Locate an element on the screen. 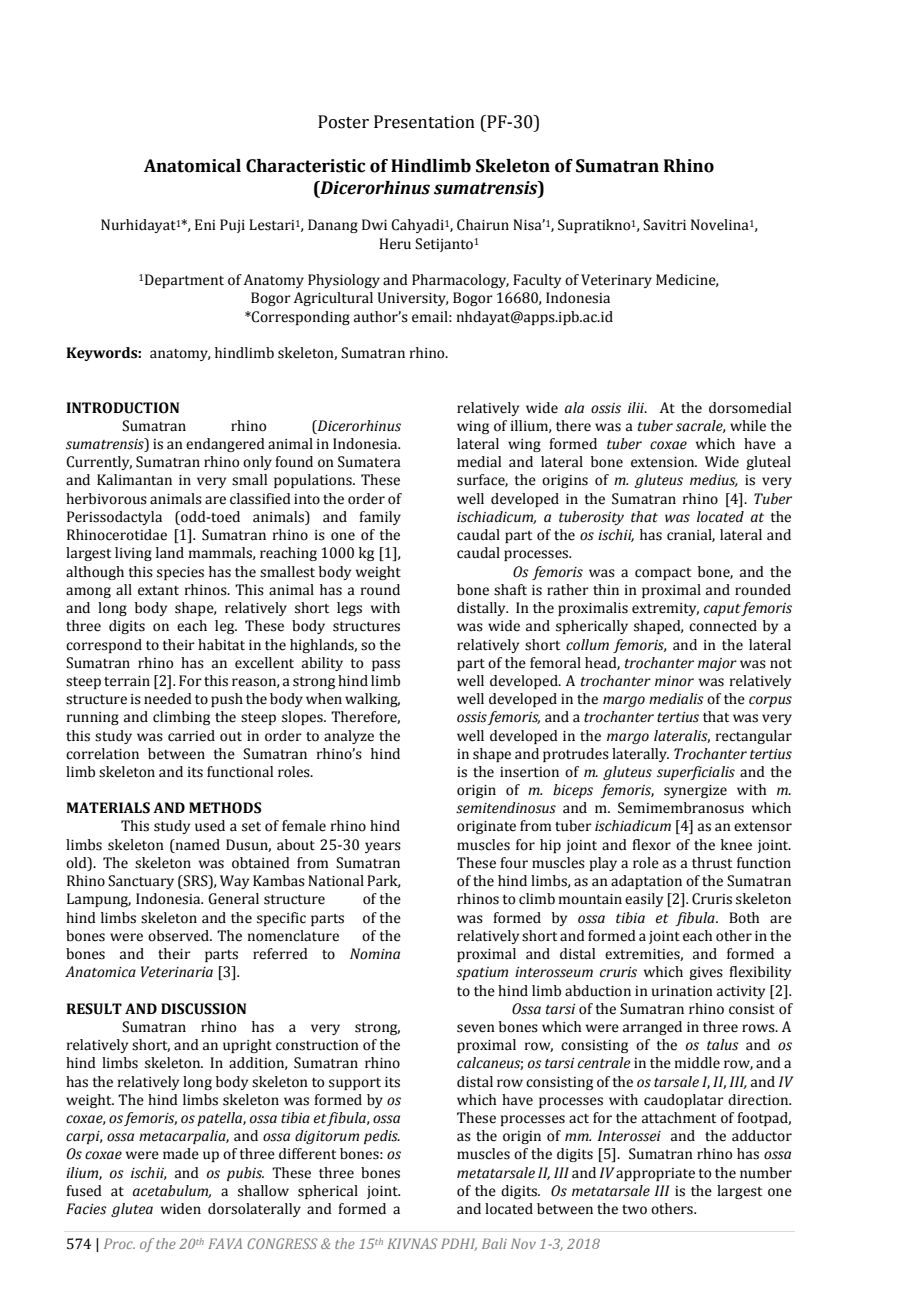 The width and height of the screenshot is (924, 1308). medius is located at coordinates (714, 480).
